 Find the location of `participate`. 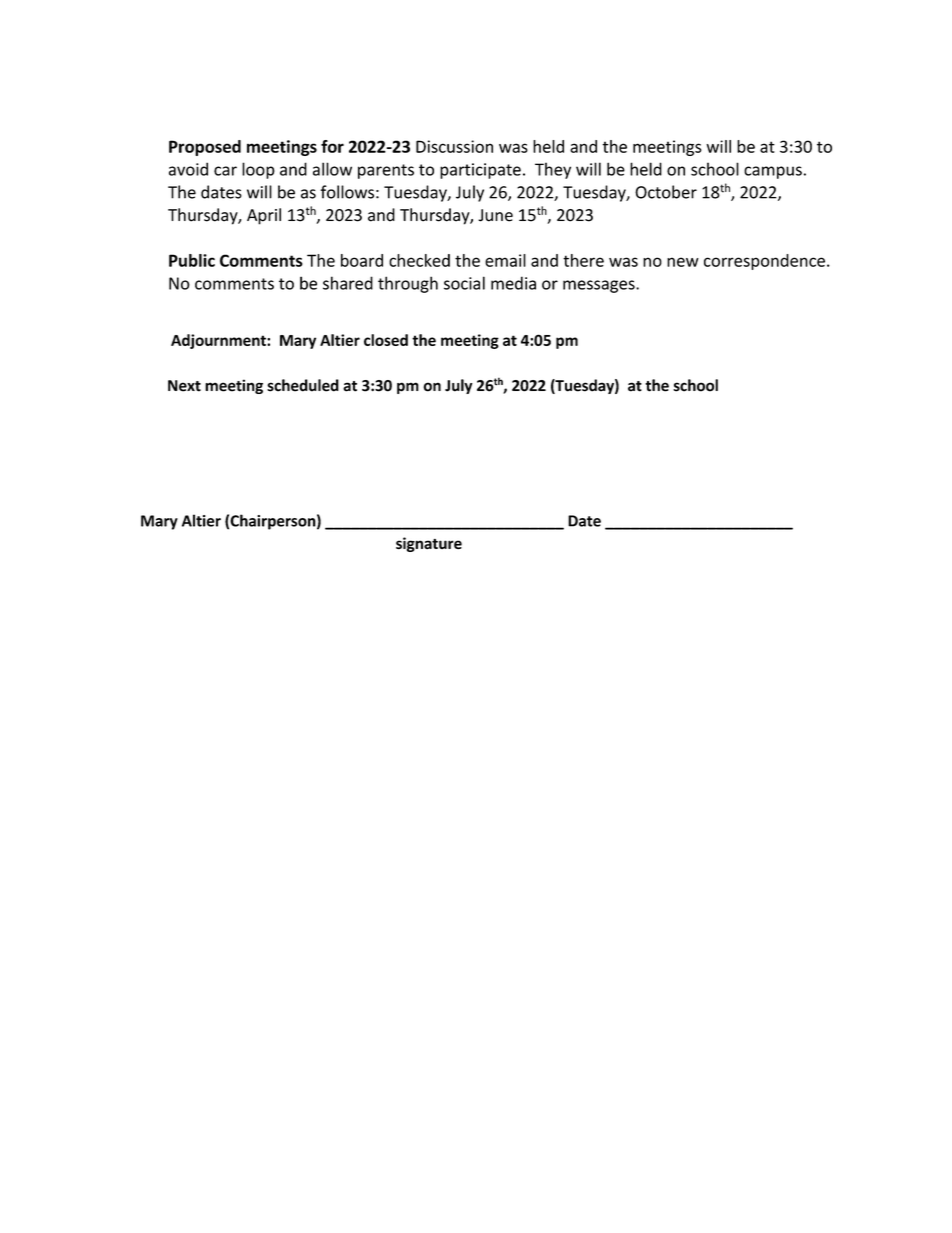

participate is located at coordinates (480, 171).
